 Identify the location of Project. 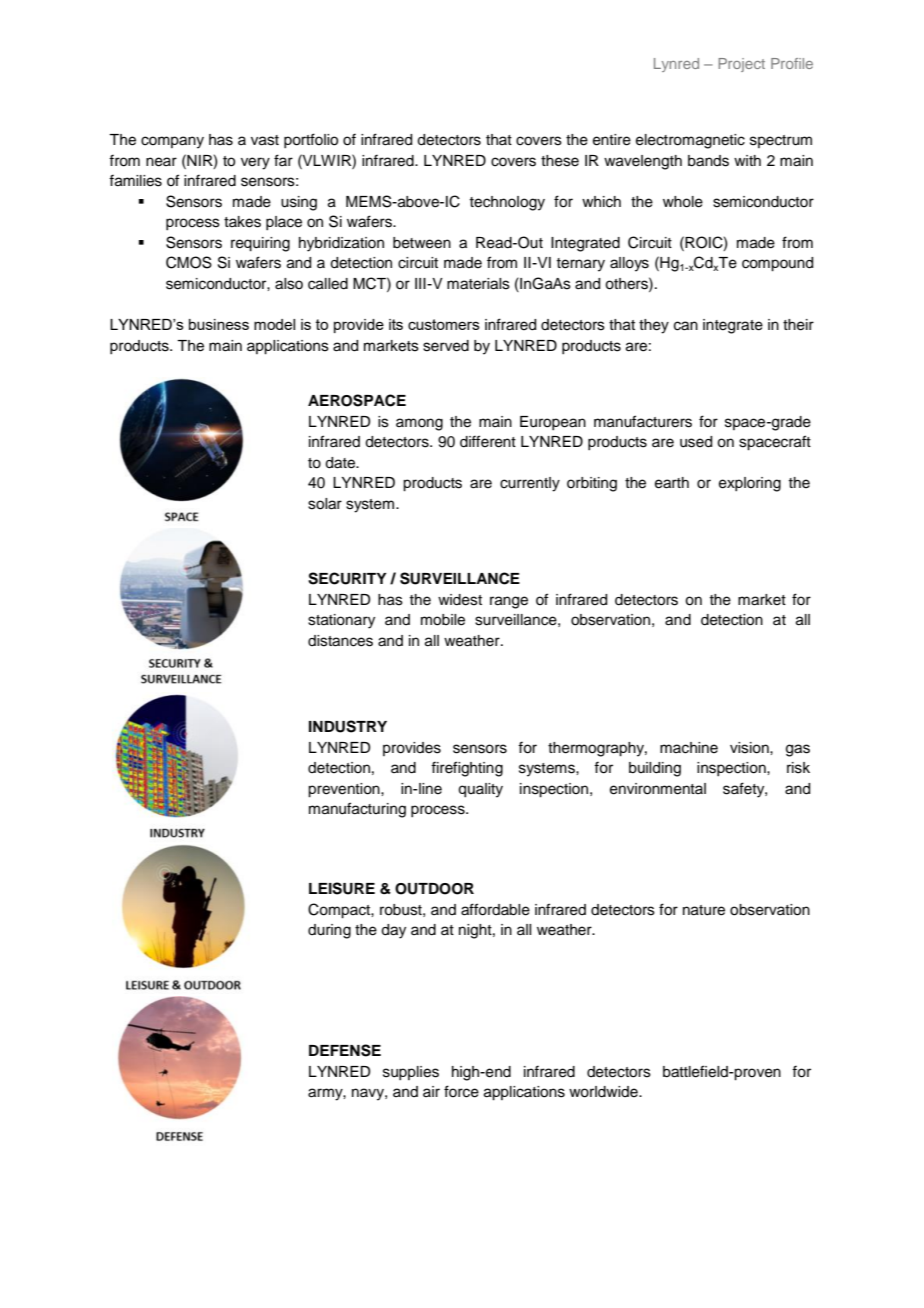
(741, 65).
